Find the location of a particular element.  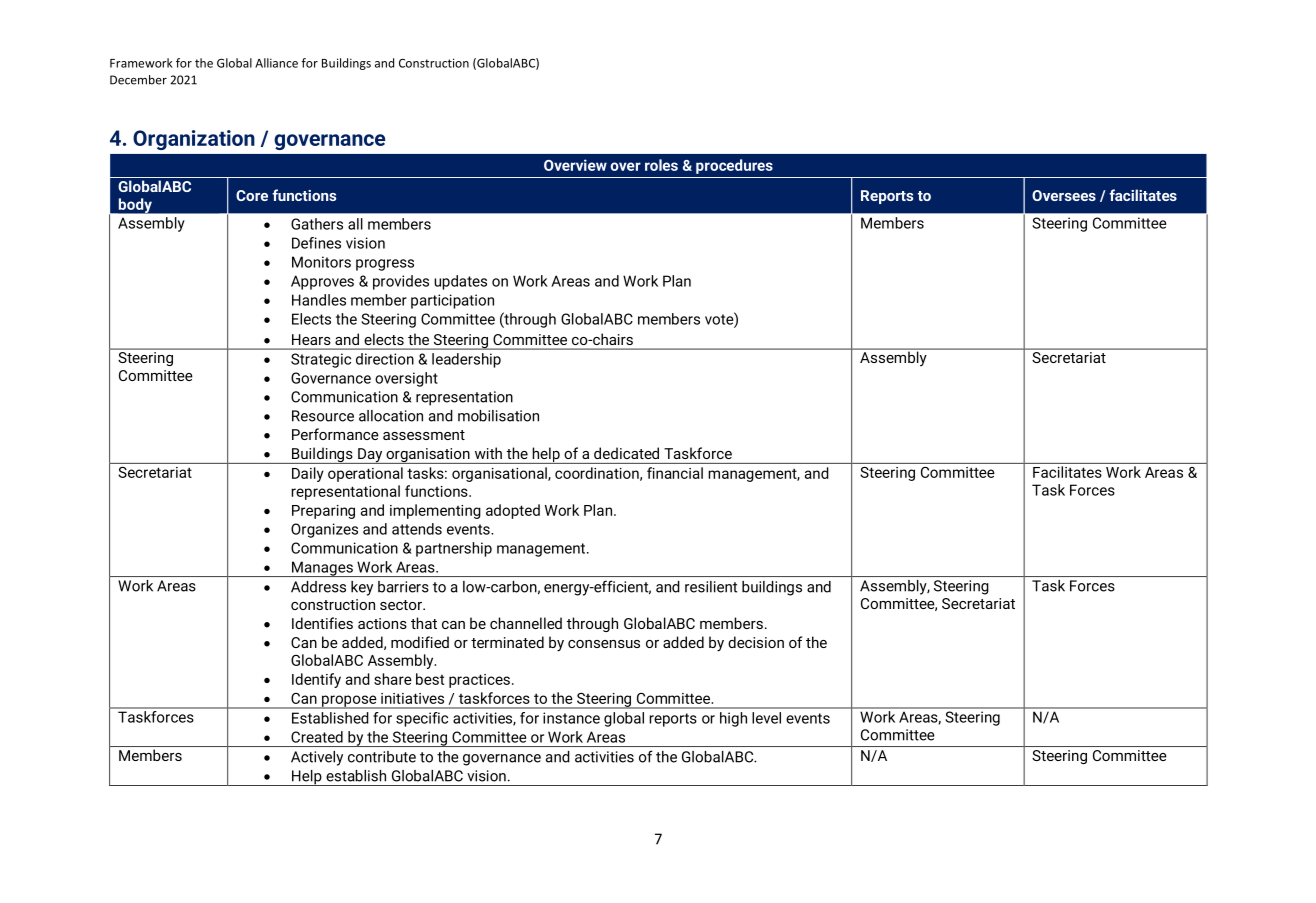

Created is located at coordinates (317, 737).
